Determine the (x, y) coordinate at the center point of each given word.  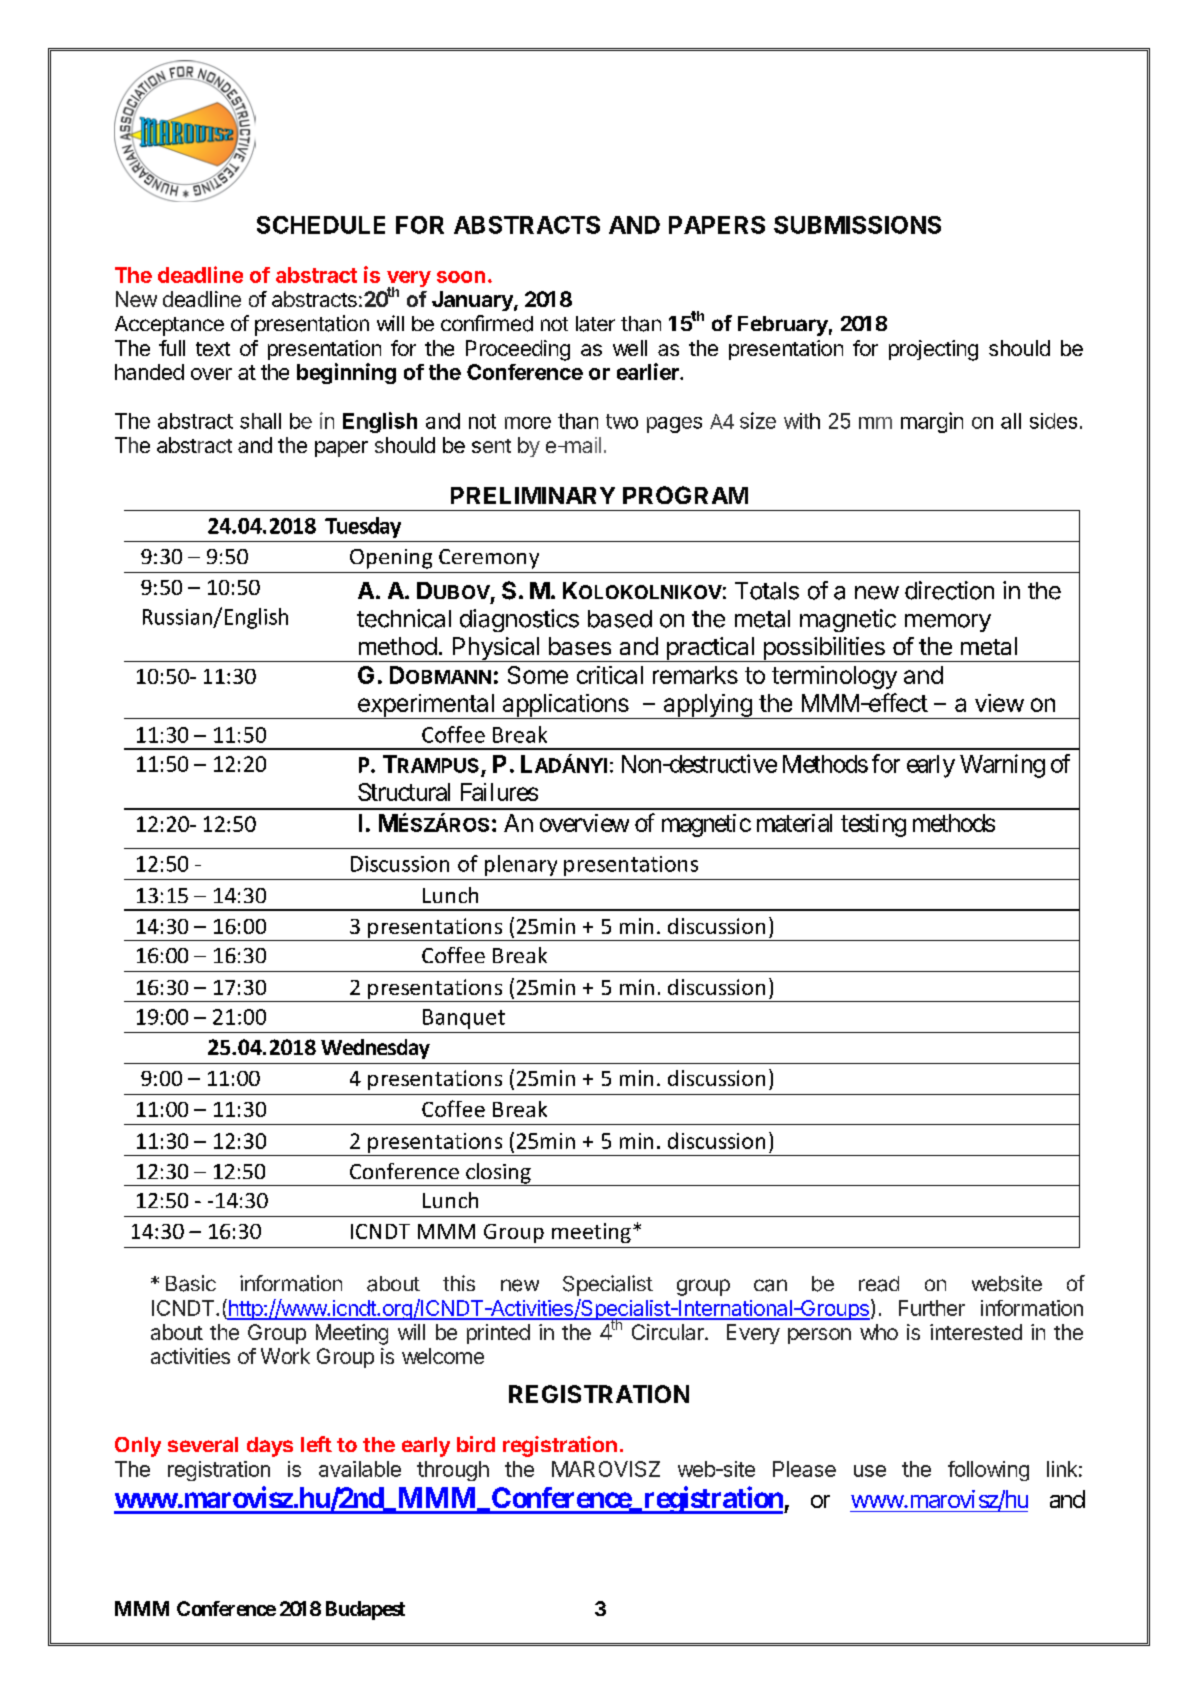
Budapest (365, 1610)
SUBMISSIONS (857, 225)
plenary (521, 865)
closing (498, 1174)
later (595, 324)
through (453, 1471)
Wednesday (375, 1049)
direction (949, 590)
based (620, 619)
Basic (191, 1283)
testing (873, 825)
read (879, 1284)
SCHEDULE (321, 225)
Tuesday (363, 527)
